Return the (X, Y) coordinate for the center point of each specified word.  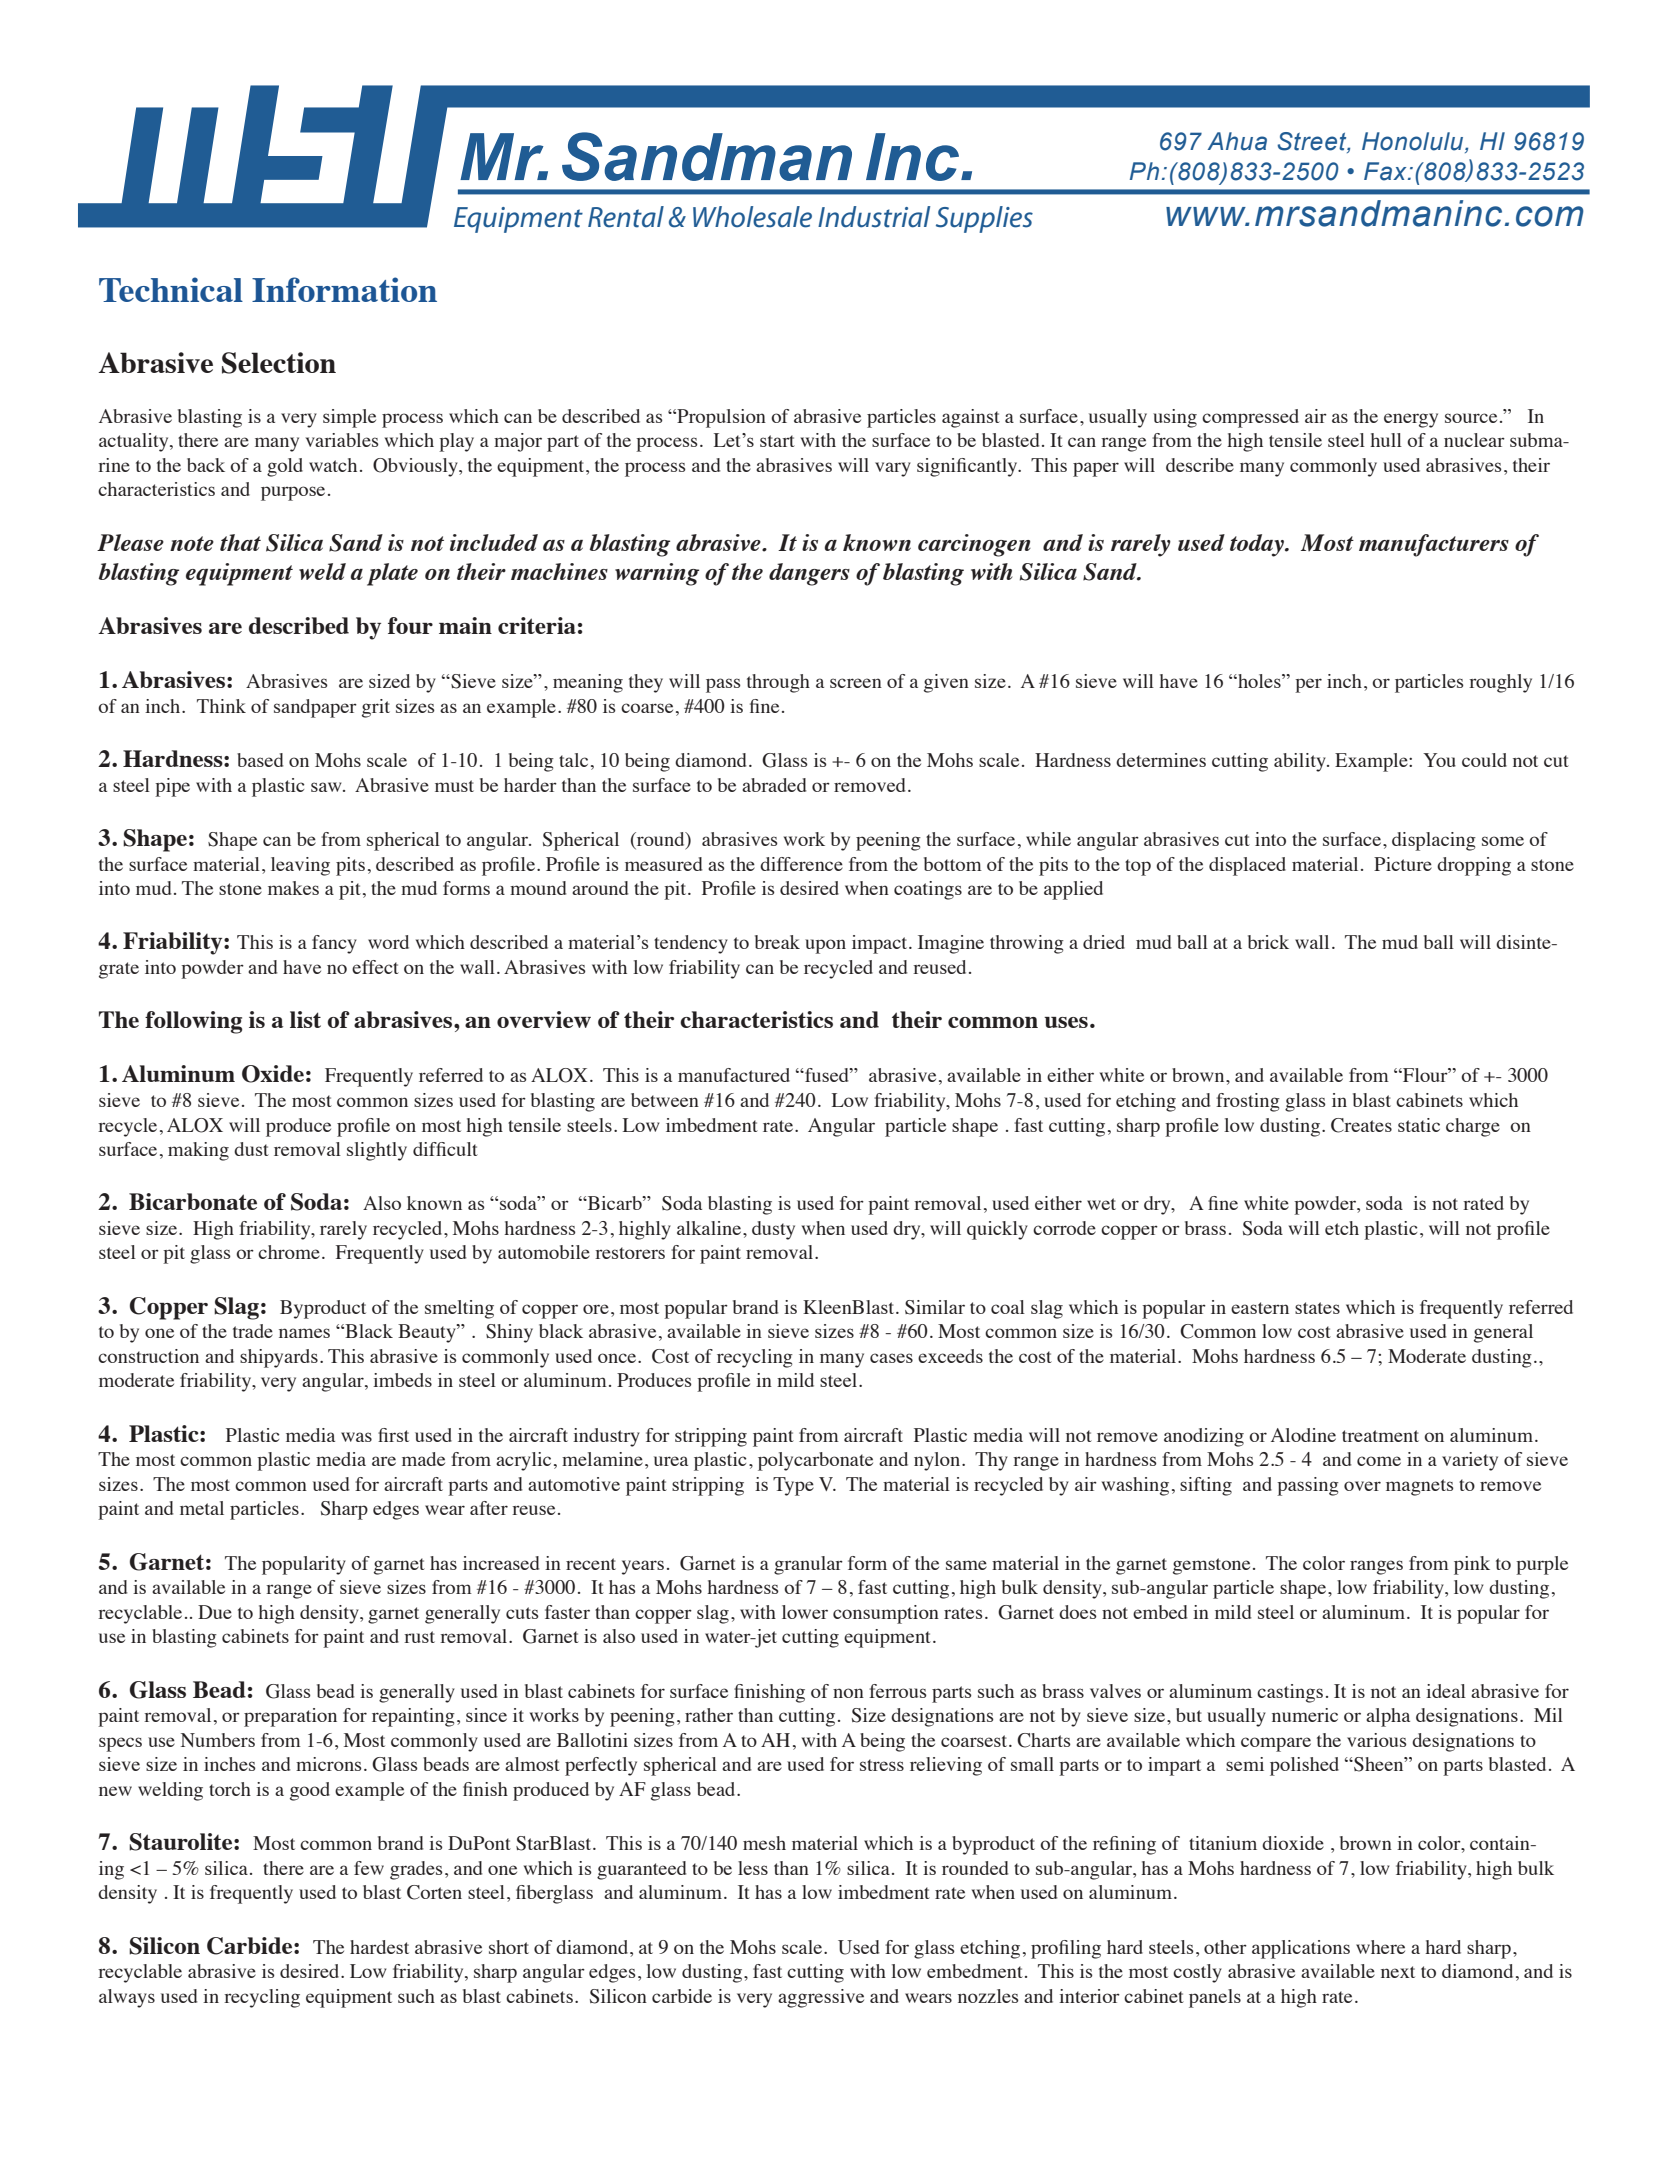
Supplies (984, 219)
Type (793, 1486)
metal (202, 1508)
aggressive (821, 1998)
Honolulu (1414, 142)
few (369, 1868)
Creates (1361, 1125)
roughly (1500, 683)
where (1380, 1947)
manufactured (734, 1075)
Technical (171, 289)
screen (856, 683)
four (410, 625)
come (1379, 1461)
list (305, 1019)
